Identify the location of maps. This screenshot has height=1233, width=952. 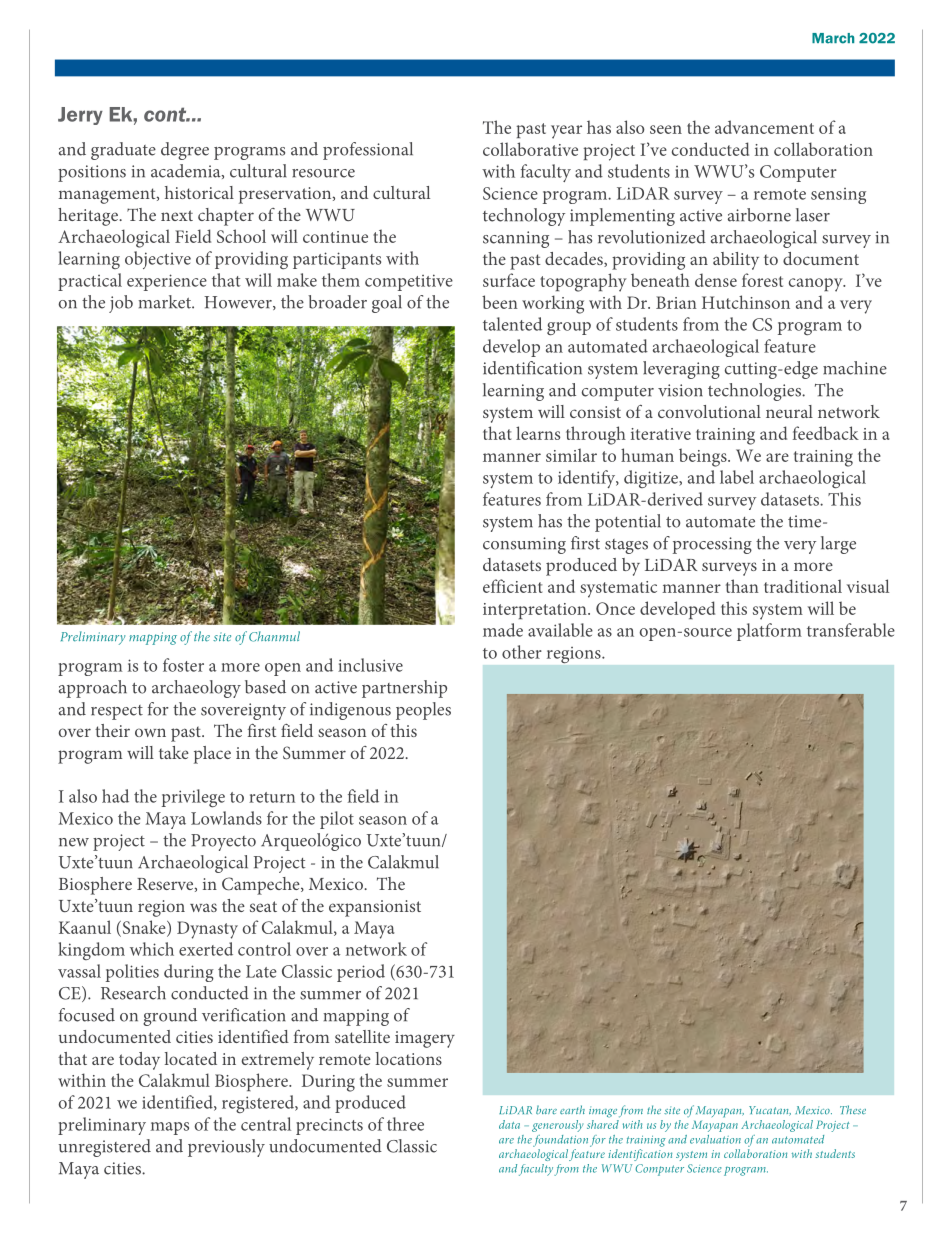
(170, 1128).
